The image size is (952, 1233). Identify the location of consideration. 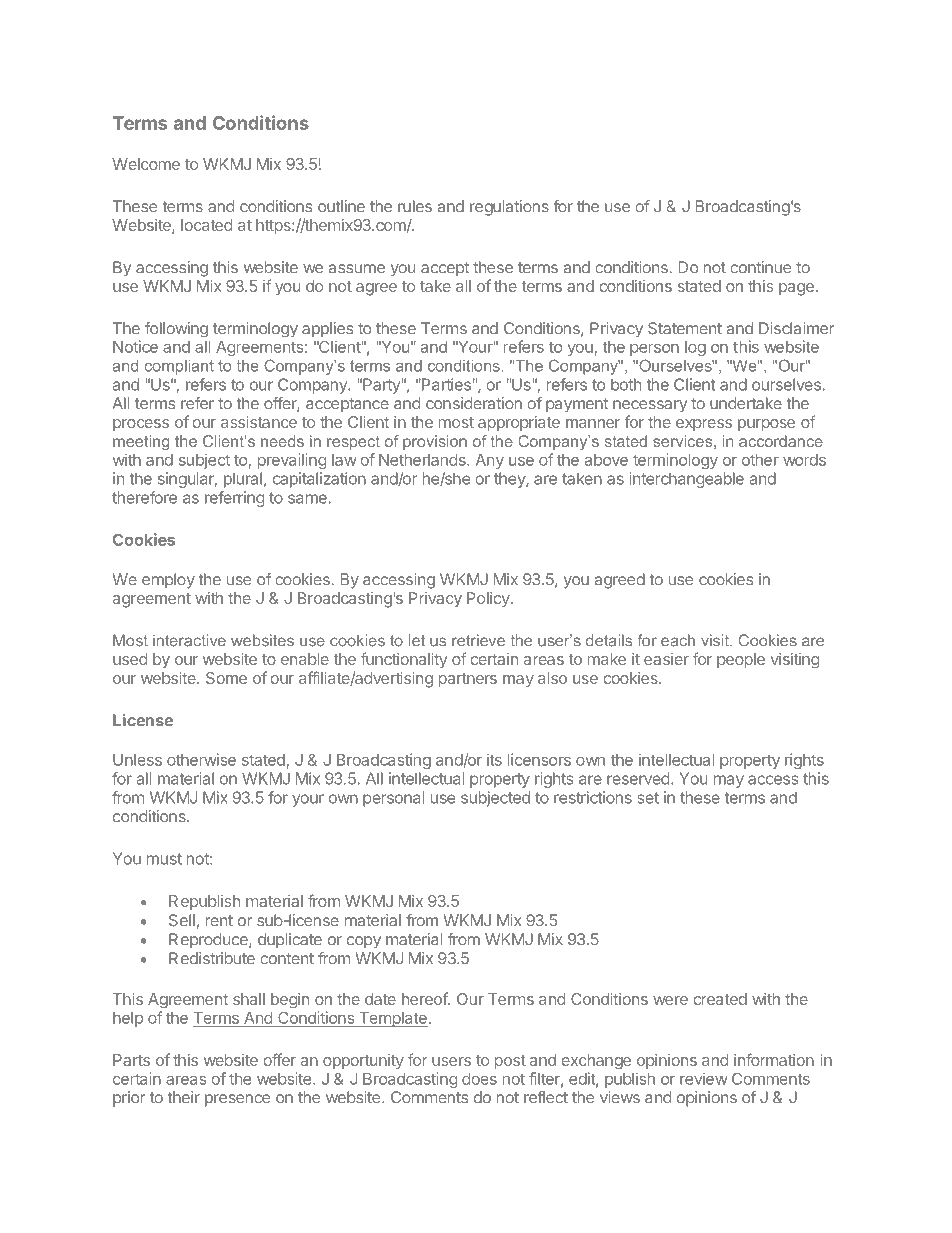
(474, 403).
